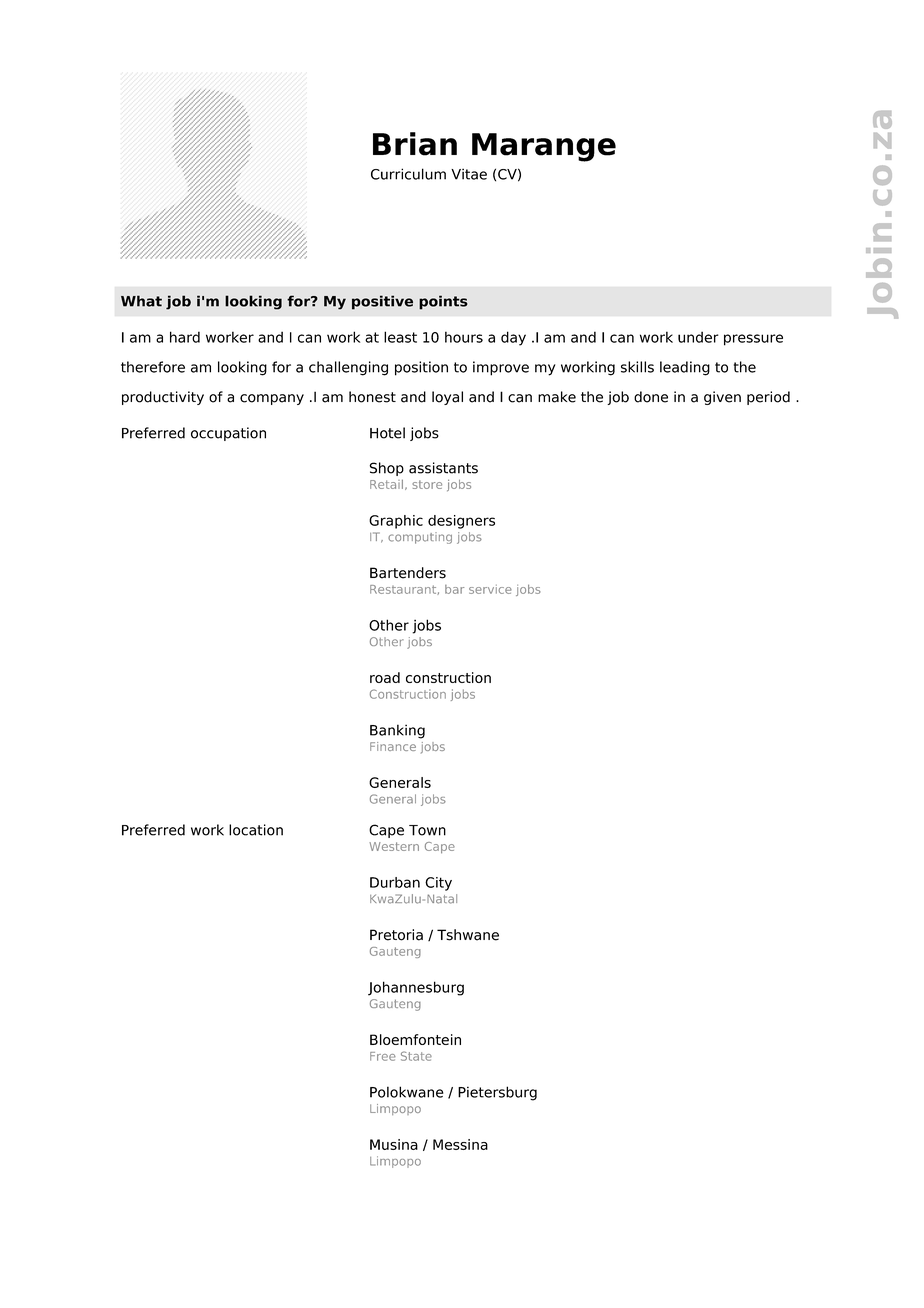 This image has width=924, height=1308. What do you see at coordinates (698, 337) in the image?
I see `under` at bounding box center [698, 337].
